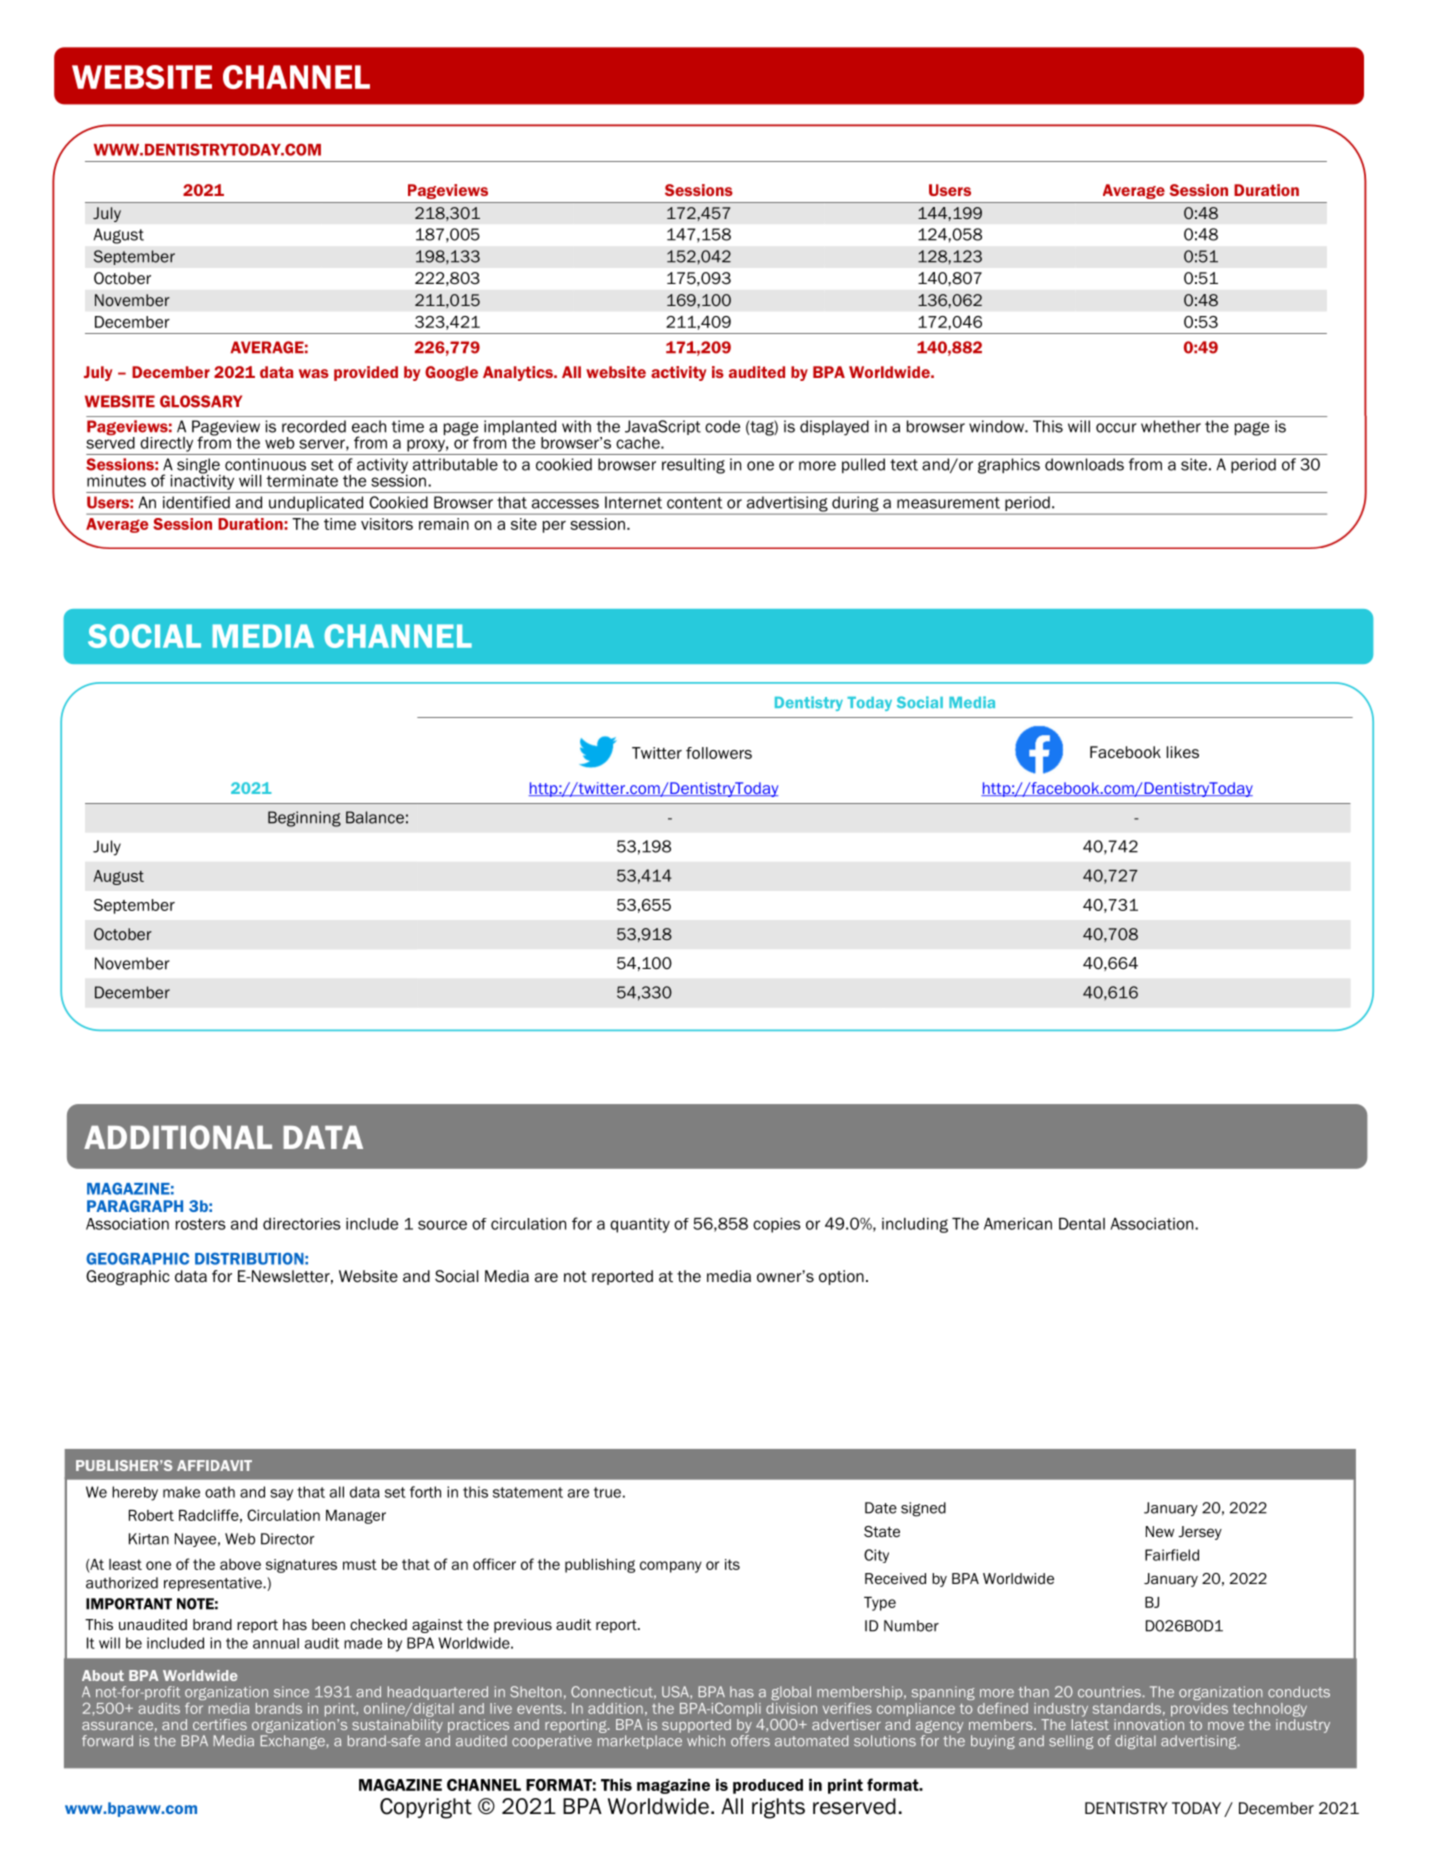 Image resolution: width=1429 pixels, height=1849 pixels. What do you see at coordinates (135, 1206) in the document?
I see `PARAGRAPH` at bounding box center [135, 1206].
